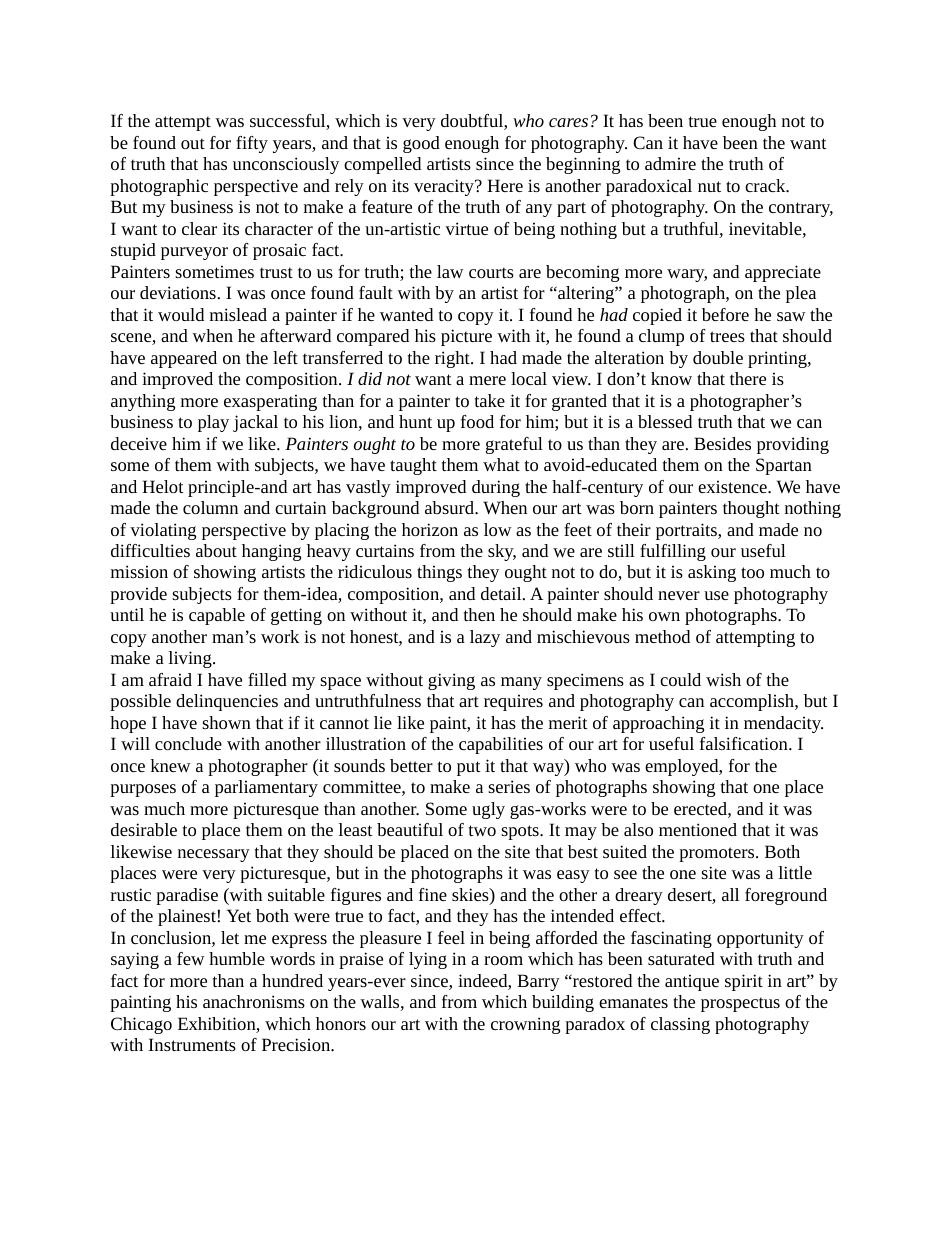  What do you see at coordinates (722, 443) in the document?
I see `Besides` at bounding box center [722, 443].
